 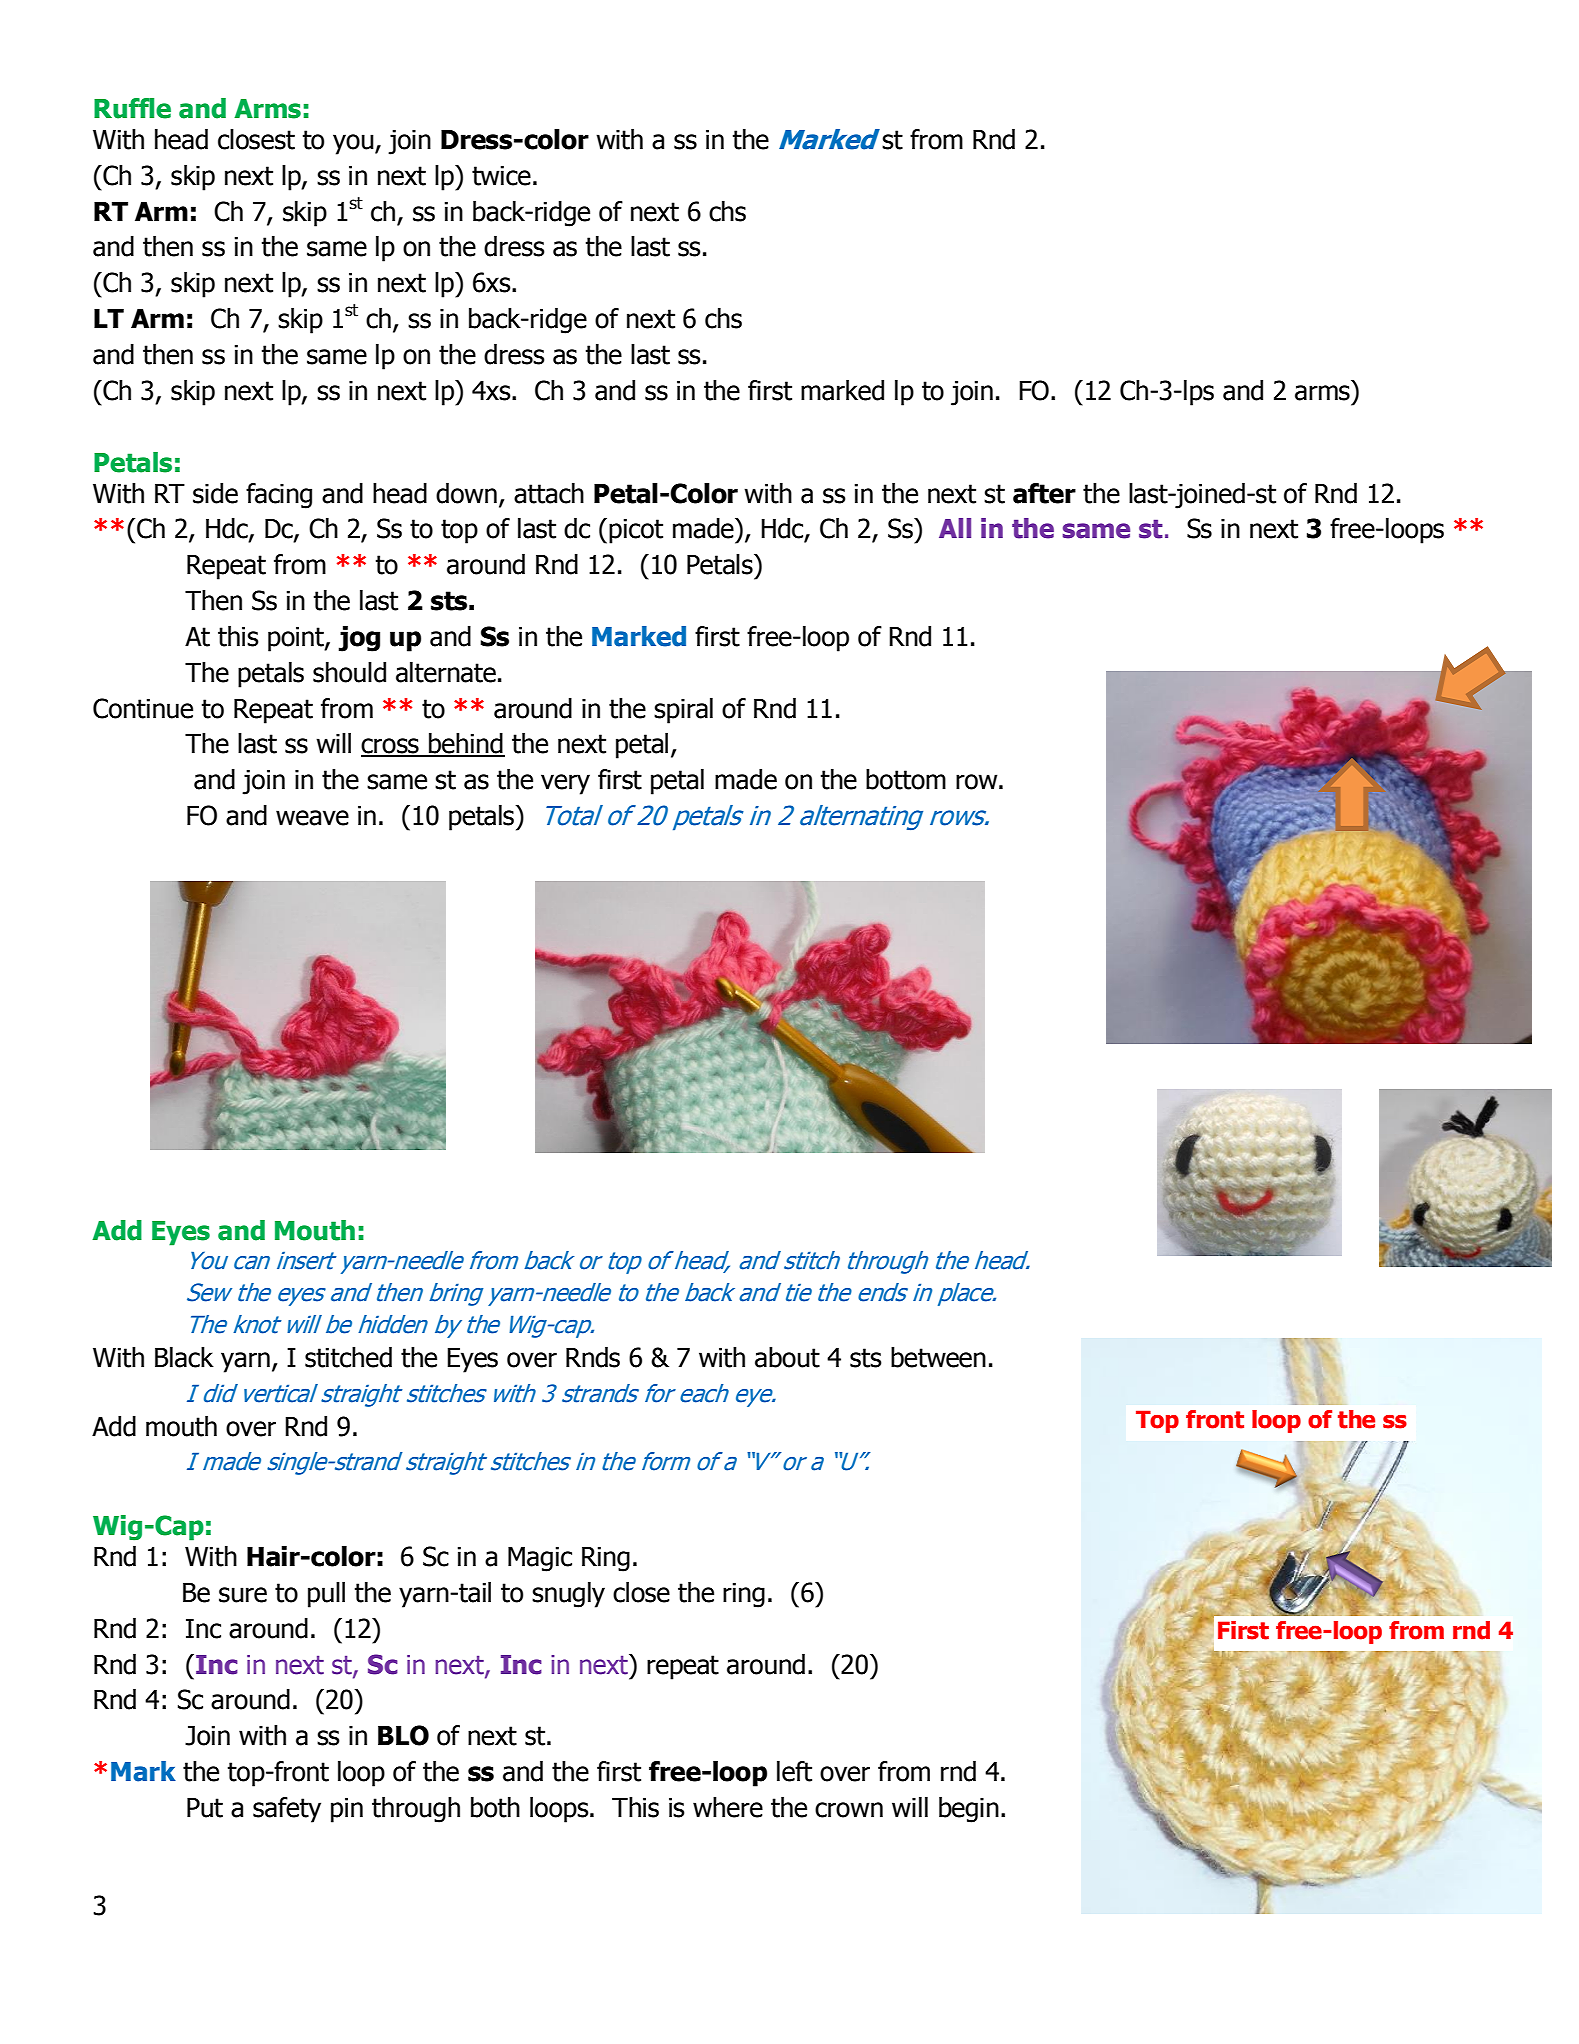 I want to click on after, so click(x=1044, y=493).
